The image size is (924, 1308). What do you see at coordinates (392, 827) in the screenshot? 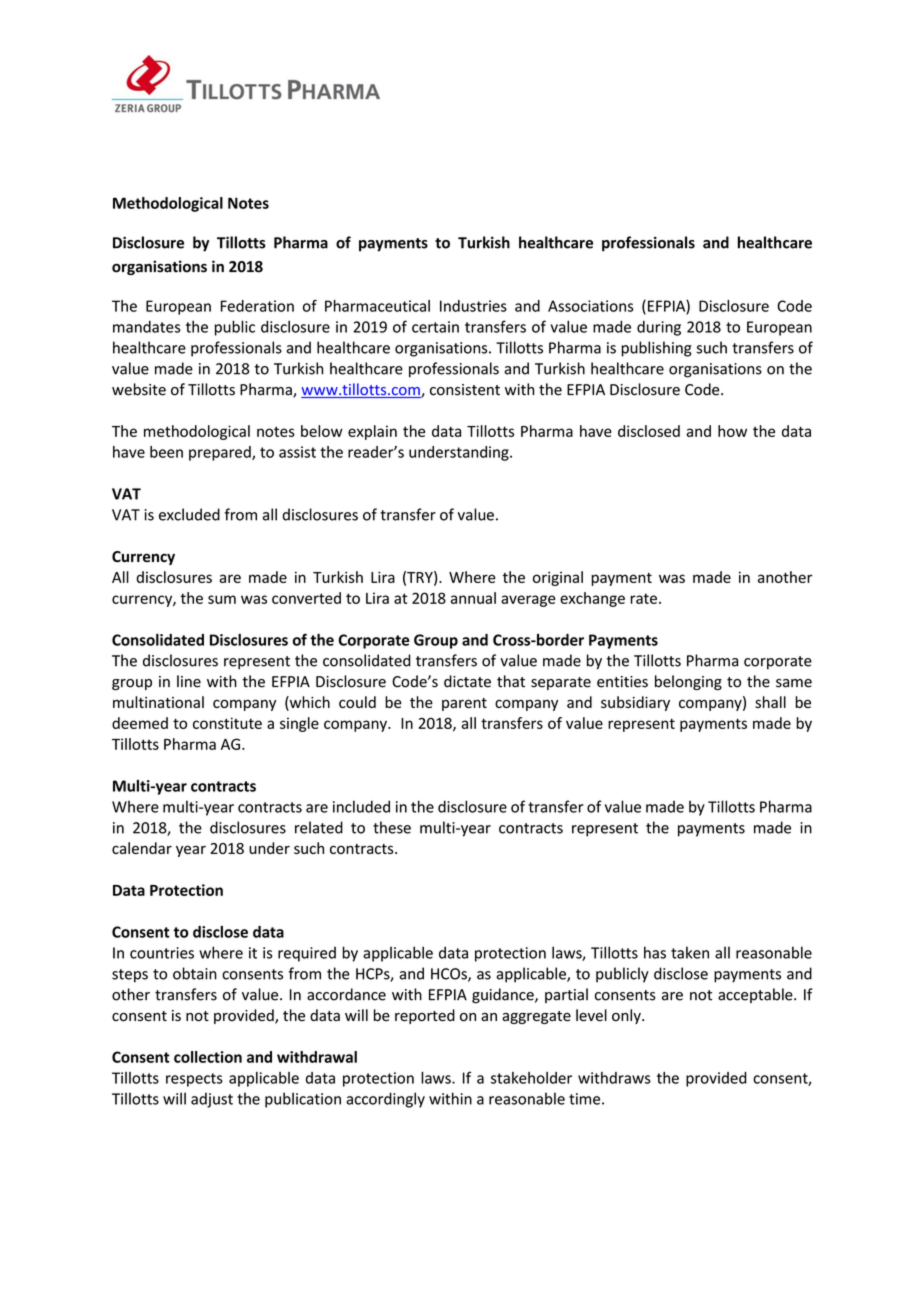
I see `these` at bounding box center [392, 827].
